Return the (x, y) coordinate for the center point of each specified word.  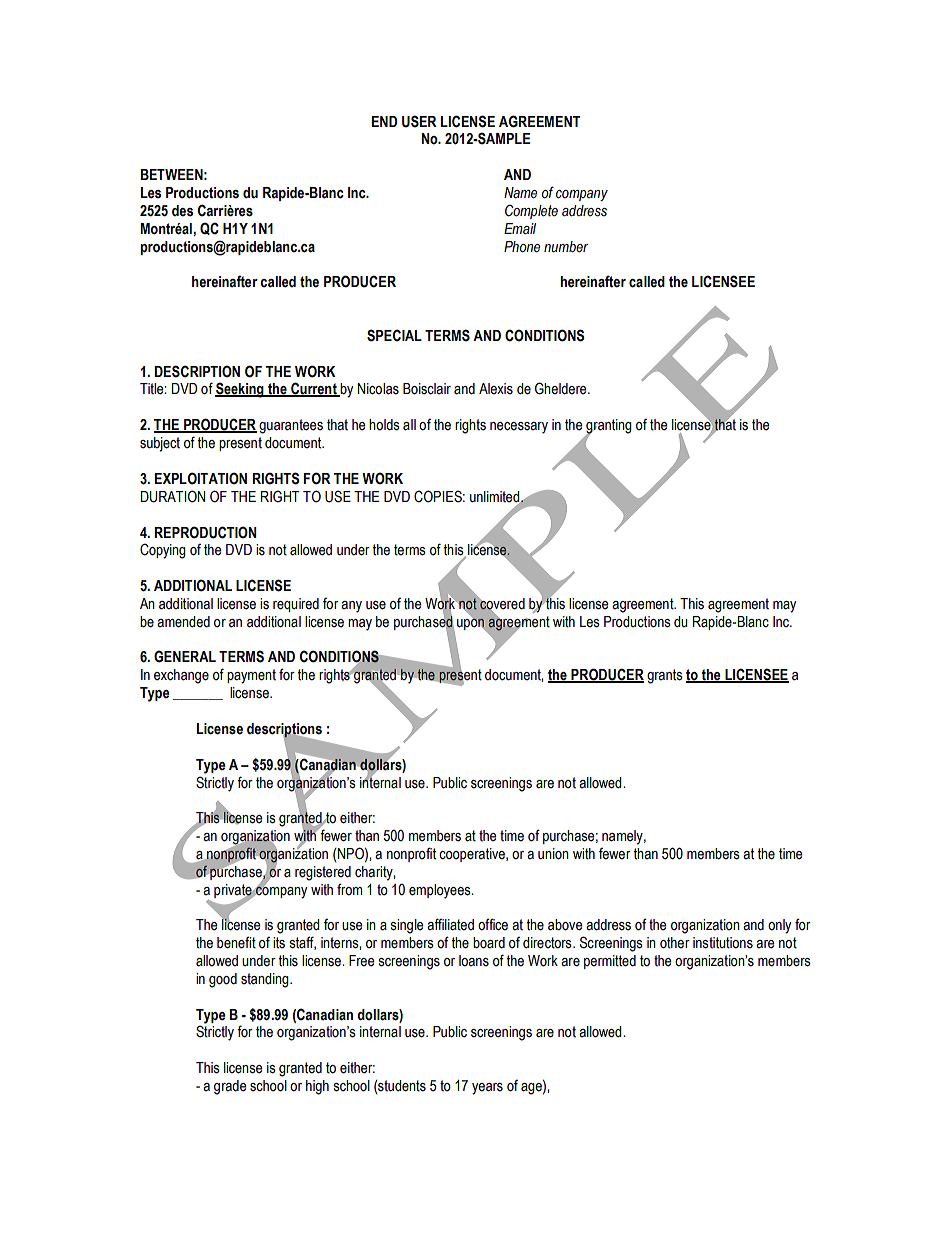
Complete (531, 211)
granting (609, 427)
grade (230, 1087)
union (553, 854)
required (296, 605)
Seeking (240, 390)
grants (665, 676)
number (566, 247)
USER (419, 121)
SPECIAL (394, 335)
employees (441, 891)
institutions (723, 943)
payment (251, 676)
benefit (236, 942)
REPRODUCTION (205, 532)
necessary (519, 428)
